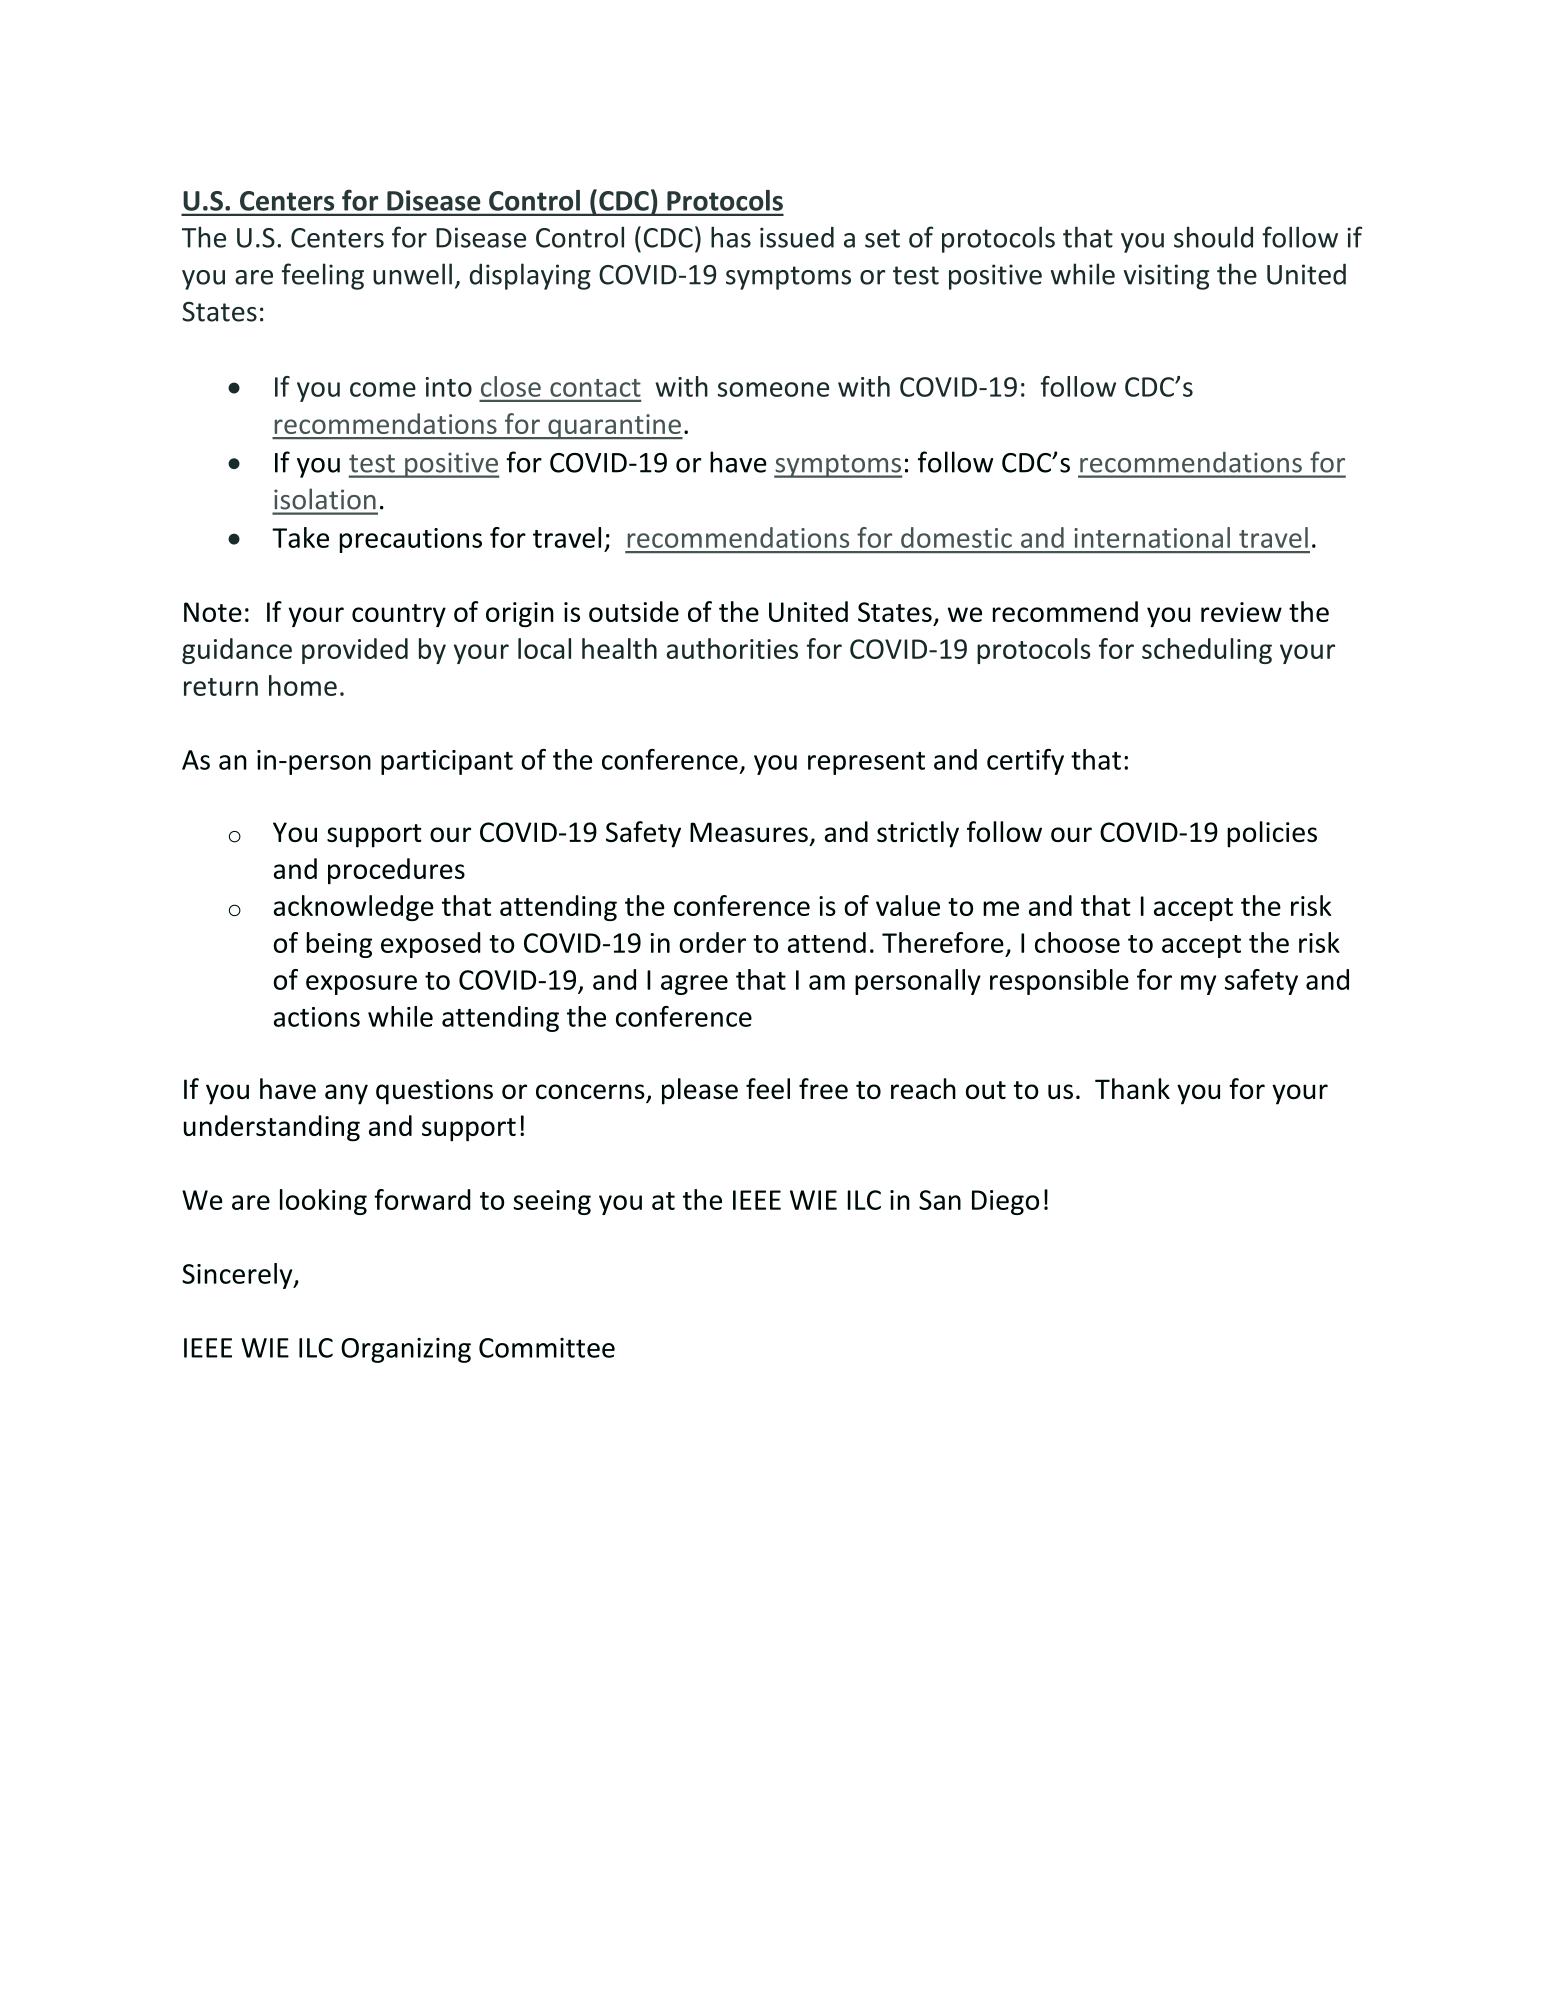 The image size is (1544, 1998). What do you see at coordinates (731, 237) in the screenshot?
I see `has` at bounding box center [731, 237].
